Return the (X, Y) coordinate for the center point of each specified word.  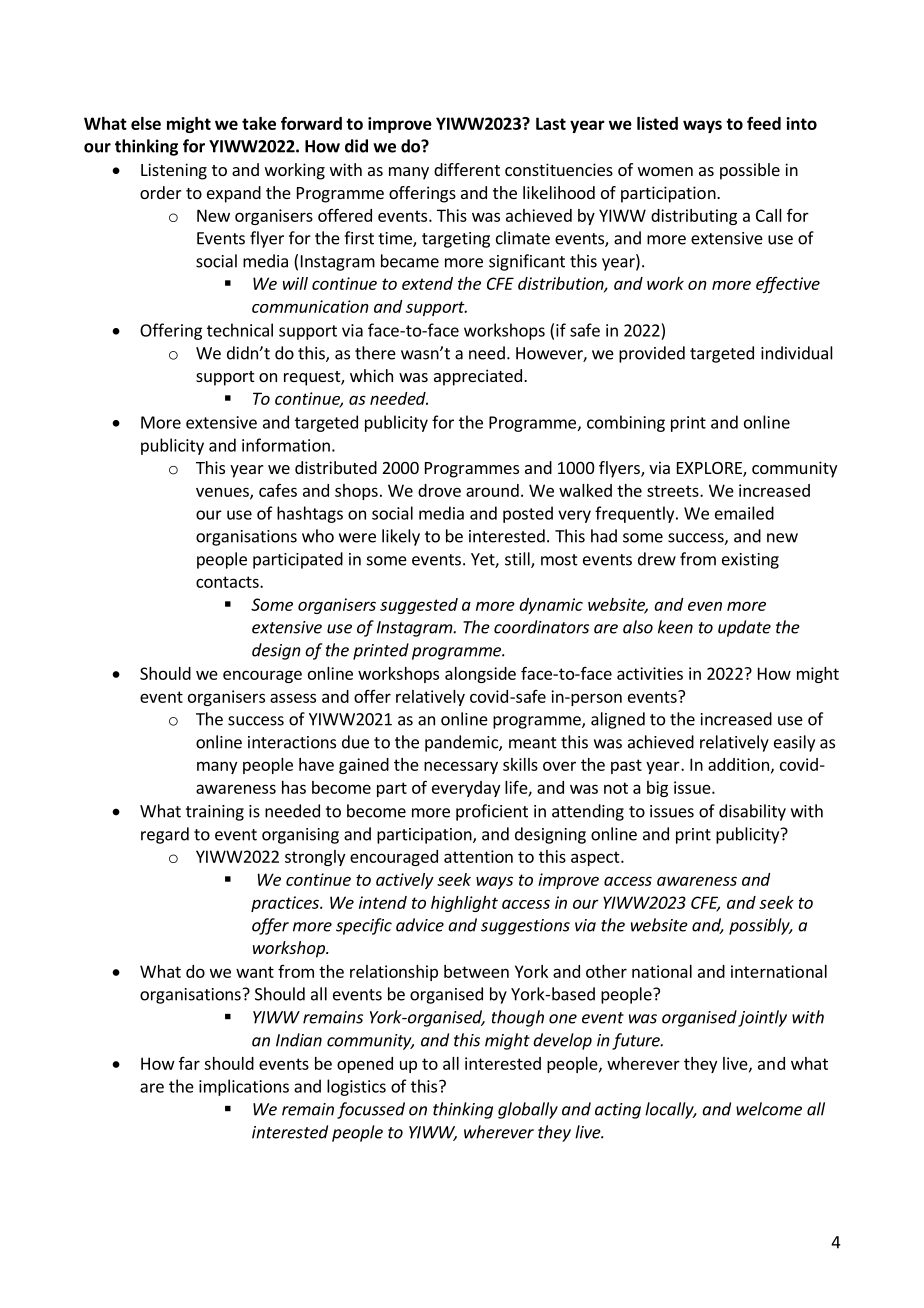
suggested (419, 606)
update (744, 628)
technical (240, 330)
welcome (769, 1109)
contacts (228, 582)
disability (752, 812)
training (215, 813)
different (467, 169)
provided (652, 354)
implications (244, 1087)
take (259, 123)
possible (750, 171)
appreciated (478, 377)
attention (478, 856)
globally (528, 1110)
